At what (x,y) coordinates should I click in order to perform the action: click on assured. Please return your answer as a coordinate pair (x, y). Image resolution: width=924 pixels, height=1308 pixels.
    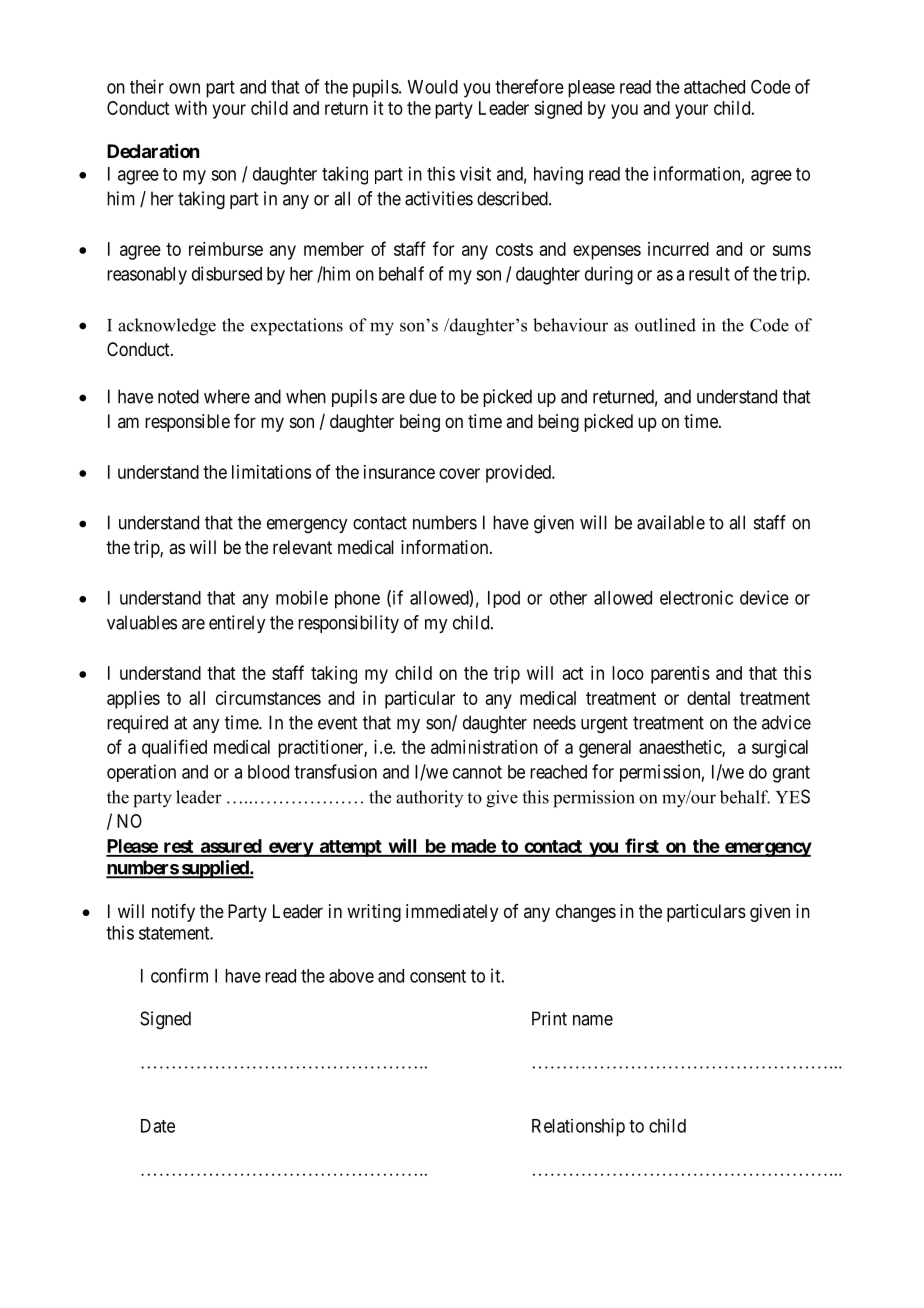
    Looking at the image, I should click on (230, 847).
